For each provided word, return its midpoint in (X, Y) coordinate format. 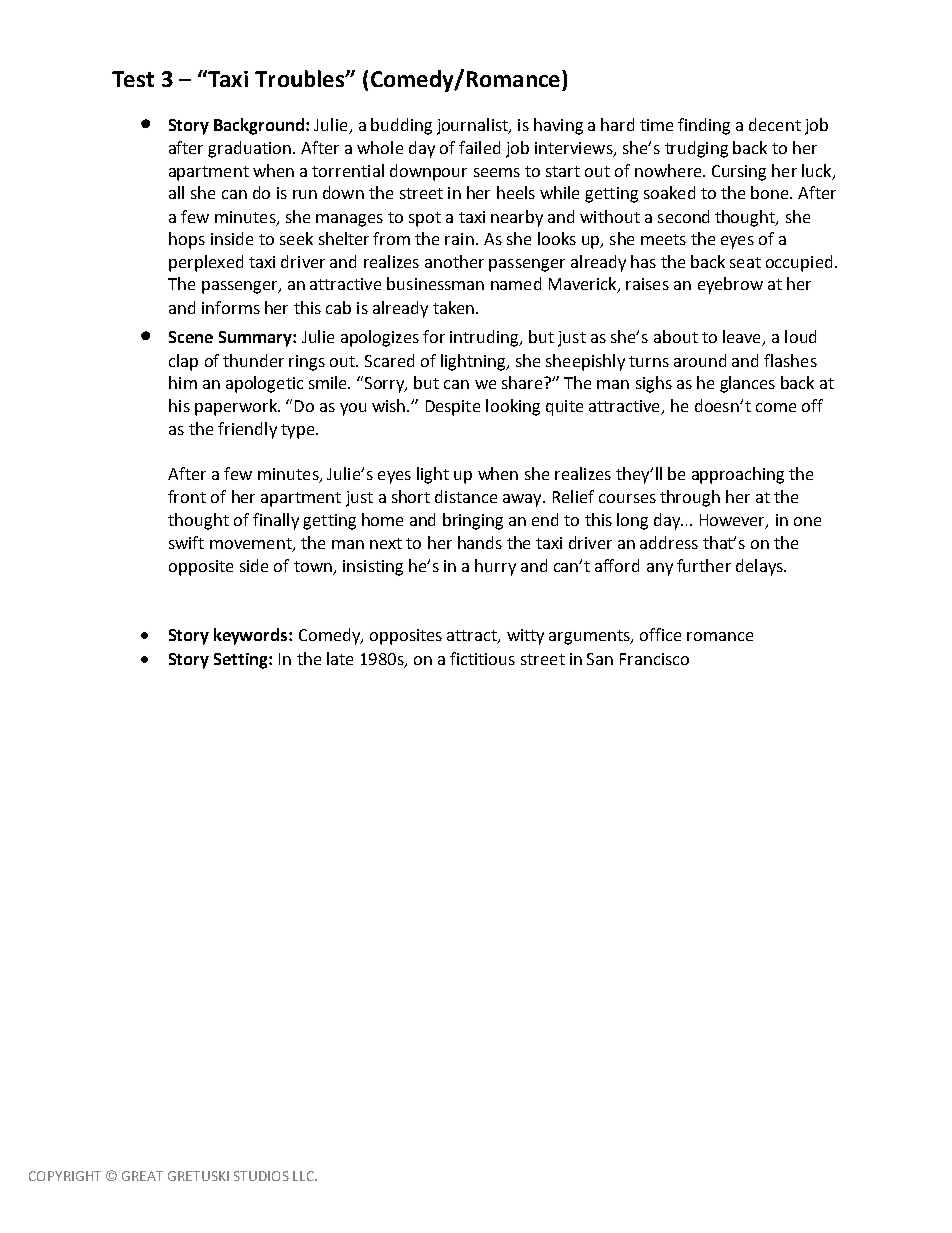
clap (183, 362)
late (340, 658)
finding (704, 126)
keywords (252, 636)
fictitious (482, 658)
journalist (474, 126)
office (660, 634)
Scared (389, 360)
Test (133, 79)
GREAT (142, 1176)
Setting (242, 661)
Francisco (654, 659)
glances (747, 384)
